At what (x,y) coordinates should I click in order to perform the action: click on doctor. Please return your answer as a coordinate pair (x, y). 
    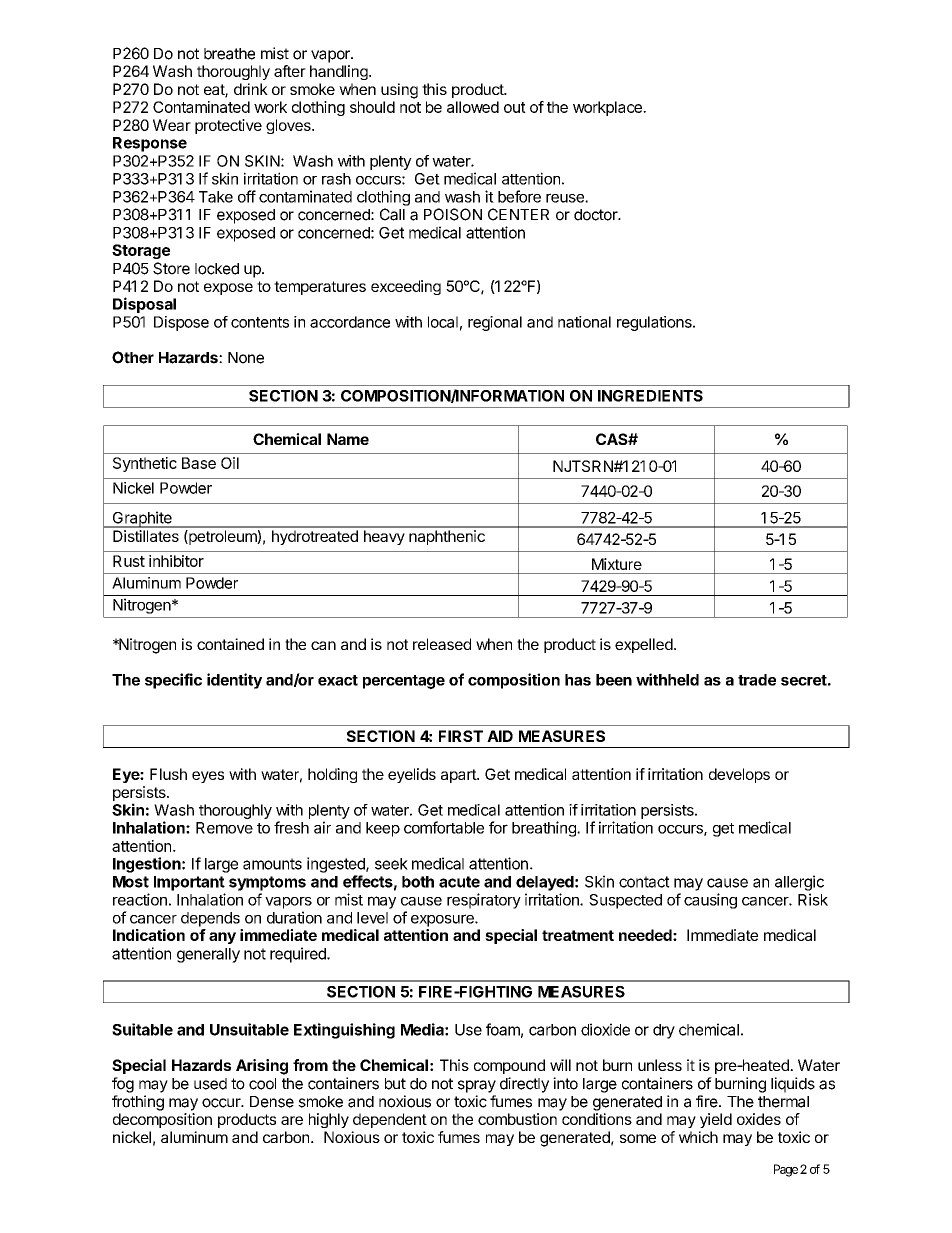
    Looking at the image, I should click on (596, 215).
